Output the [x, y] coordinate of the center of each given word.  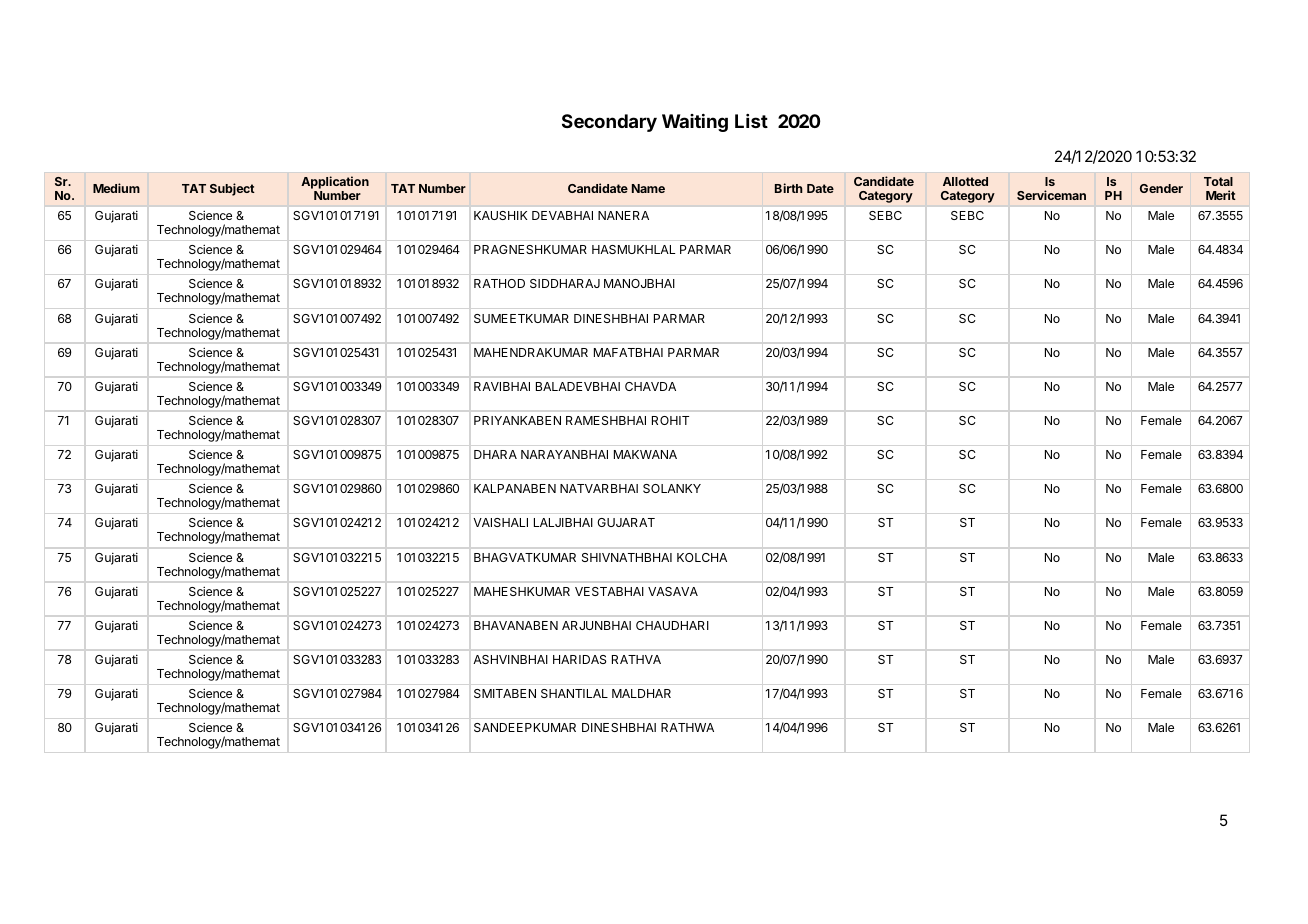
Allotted [965, 181]
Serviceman [1051, 195]
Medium [116, 188]
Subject [232, 189]
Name [648, 188]
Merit [1221, 195]
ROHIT [670, 420]
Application [335, 184]
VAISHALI [500, 522]
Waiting [695, 123]
